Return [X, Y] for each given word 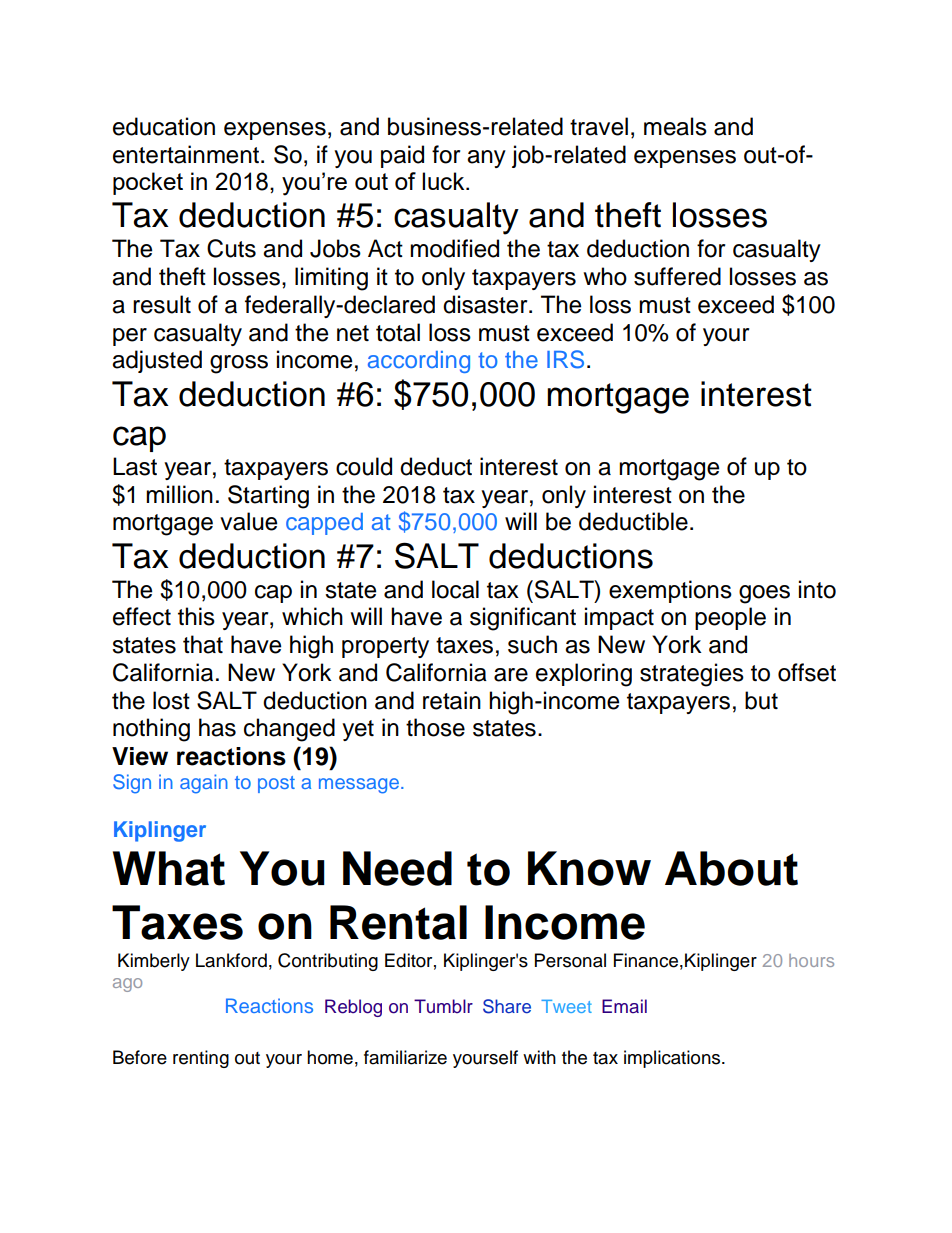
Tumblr [443, 1006]
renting [201, 1059]
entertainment [187, 154]
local [455, 589]
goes [764, 594]
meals [675, 126]
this [196, 616]
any [486, 159]
